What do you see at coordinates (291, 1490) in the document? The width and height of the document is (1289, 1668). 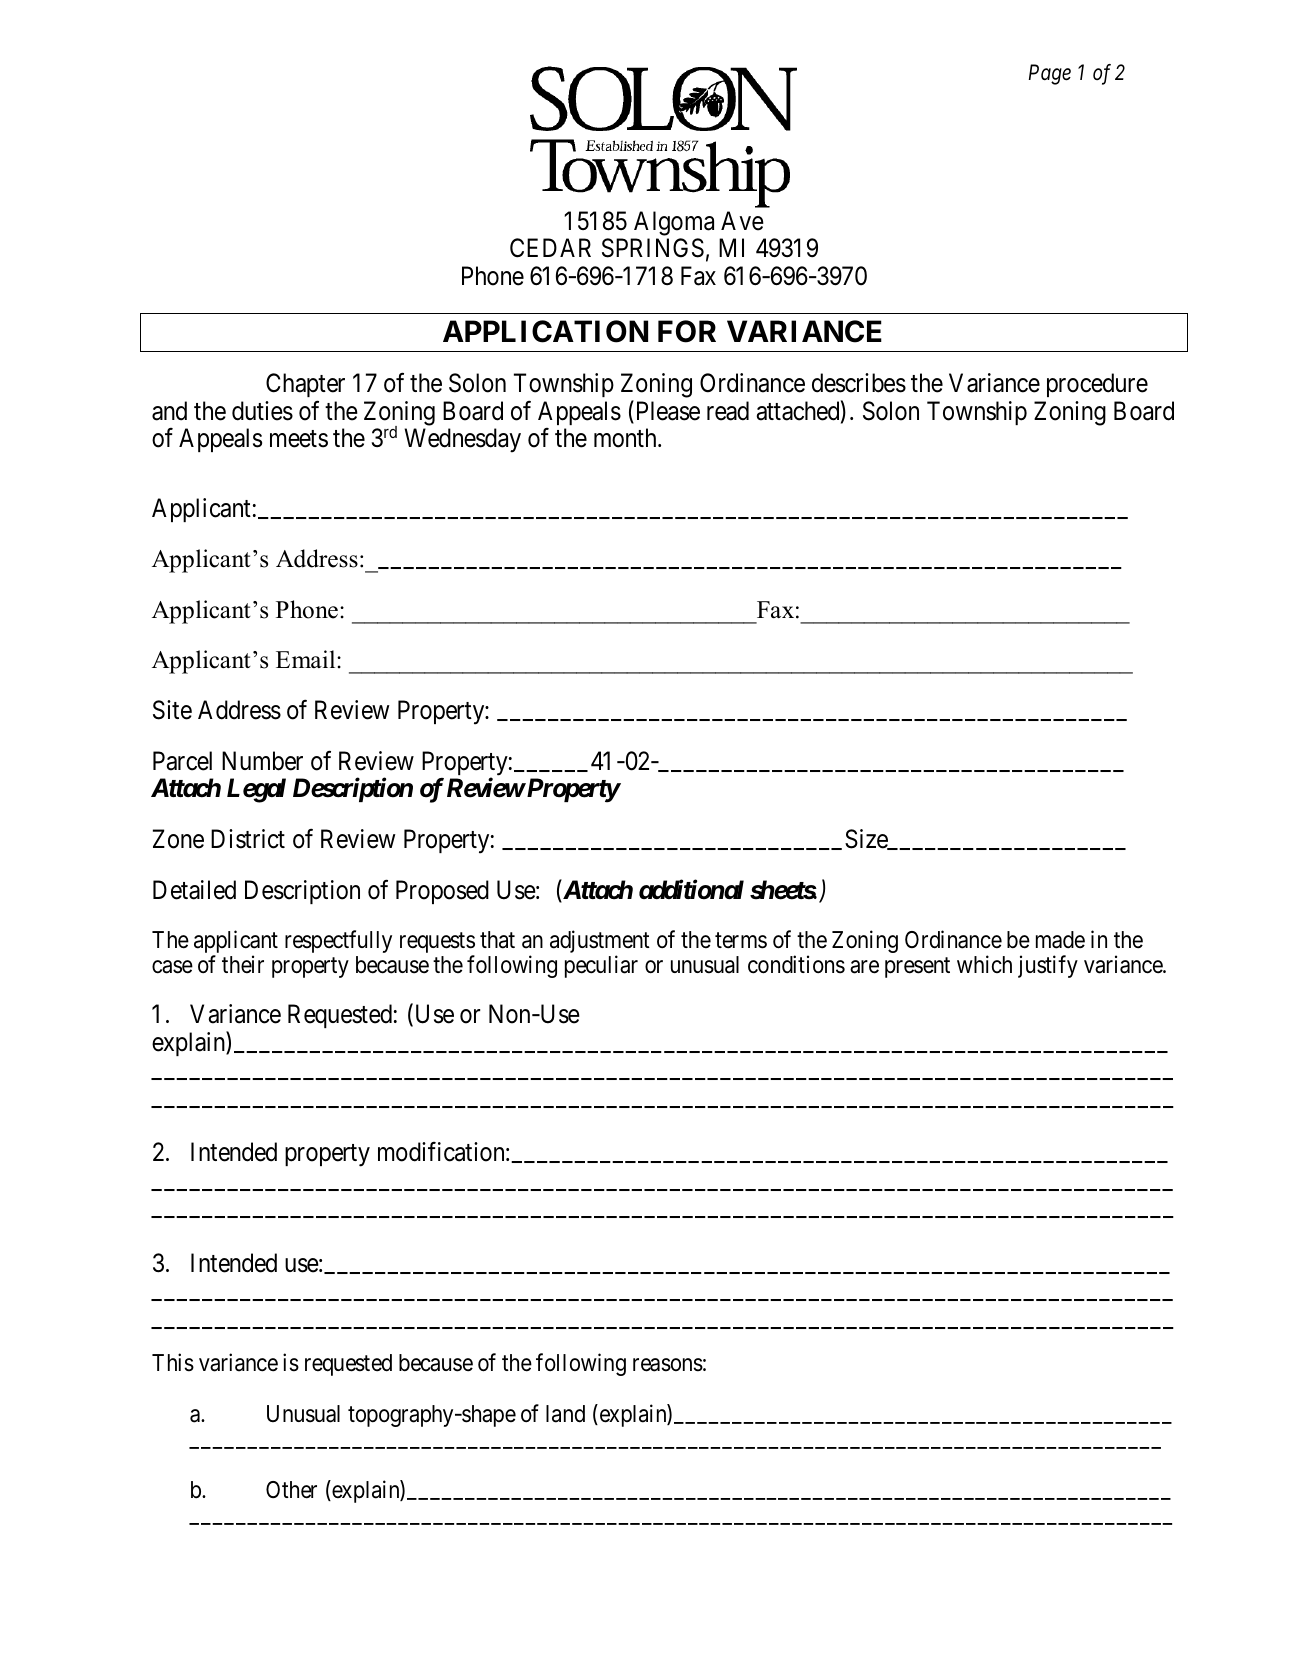 I see `Other` at bounding box center [291, 1490].
